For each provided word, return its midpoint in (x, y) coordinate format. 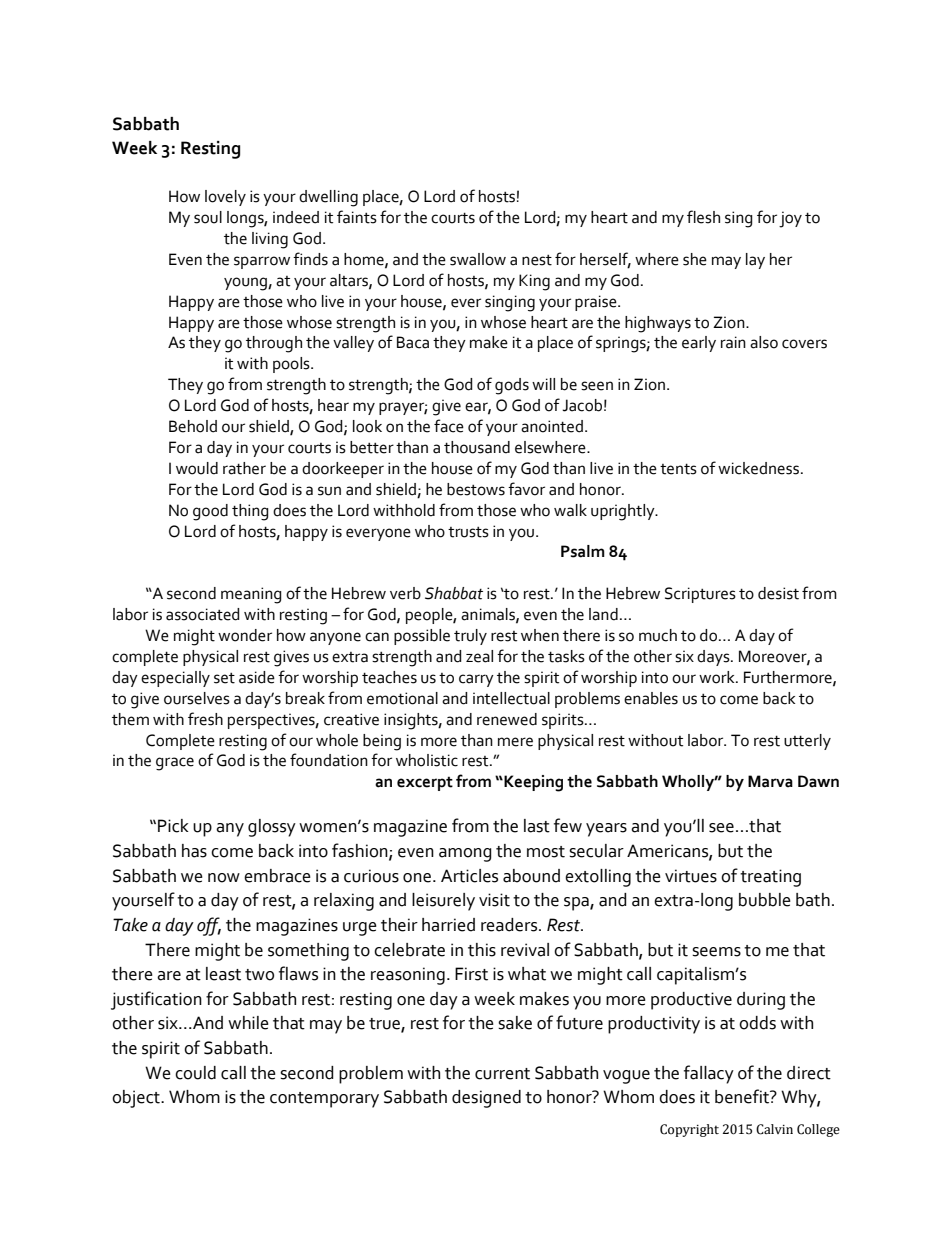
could (195, 1073)
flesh (703, 217)
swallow (478, 259)
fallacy (709, 1074)
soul (208, 217)
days (714, 658)
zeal (479, 656)
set (224, 678)
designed (486, 1099)
